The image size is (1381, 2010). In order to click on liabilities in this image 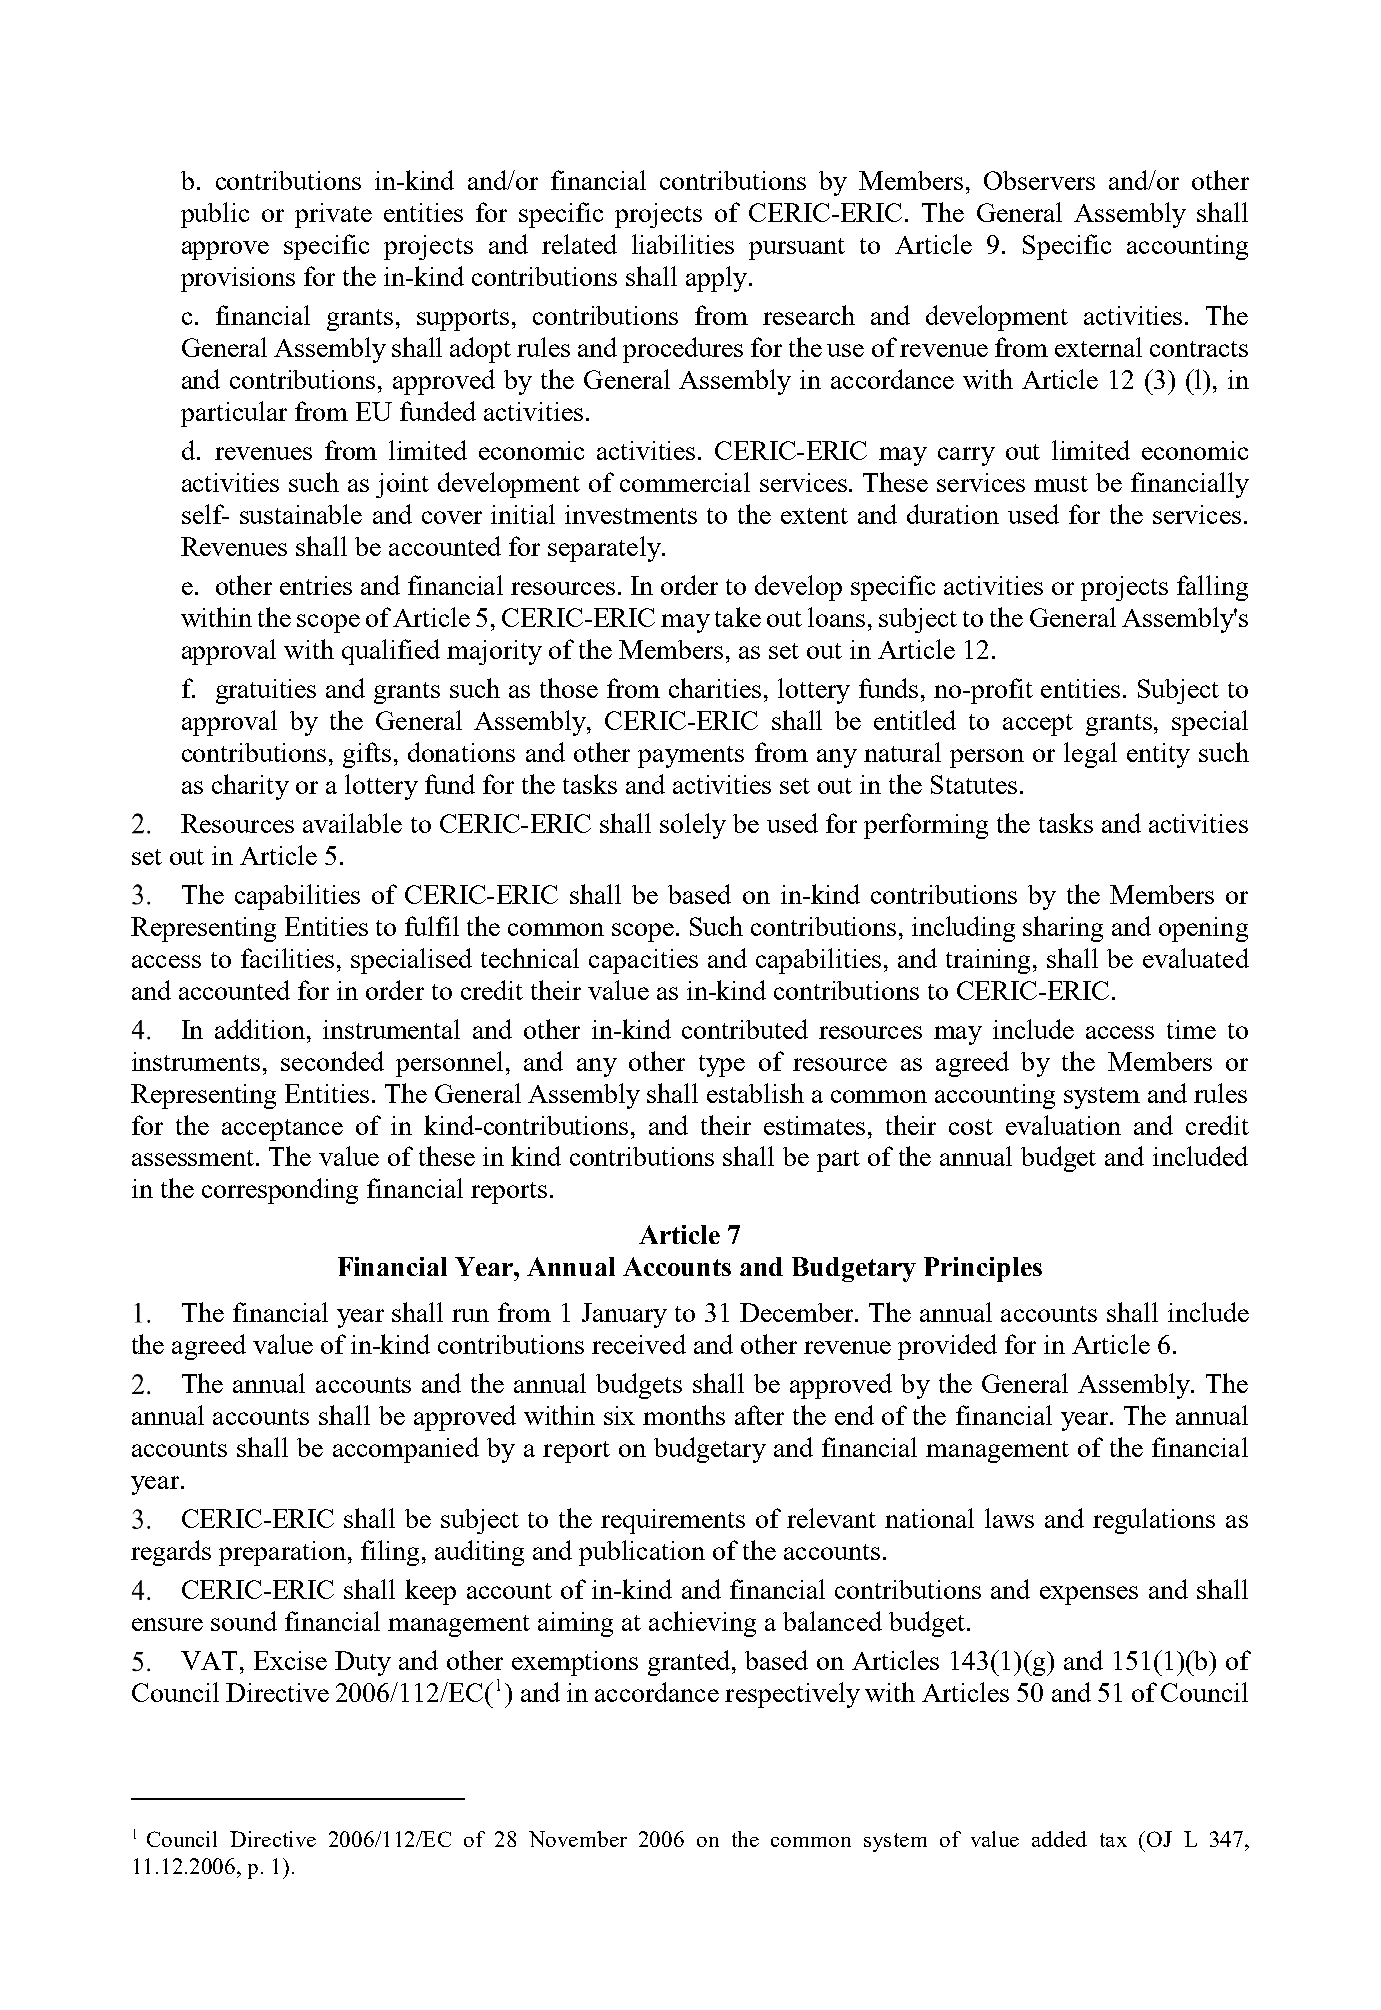, I will do `click(683, 244)`.
